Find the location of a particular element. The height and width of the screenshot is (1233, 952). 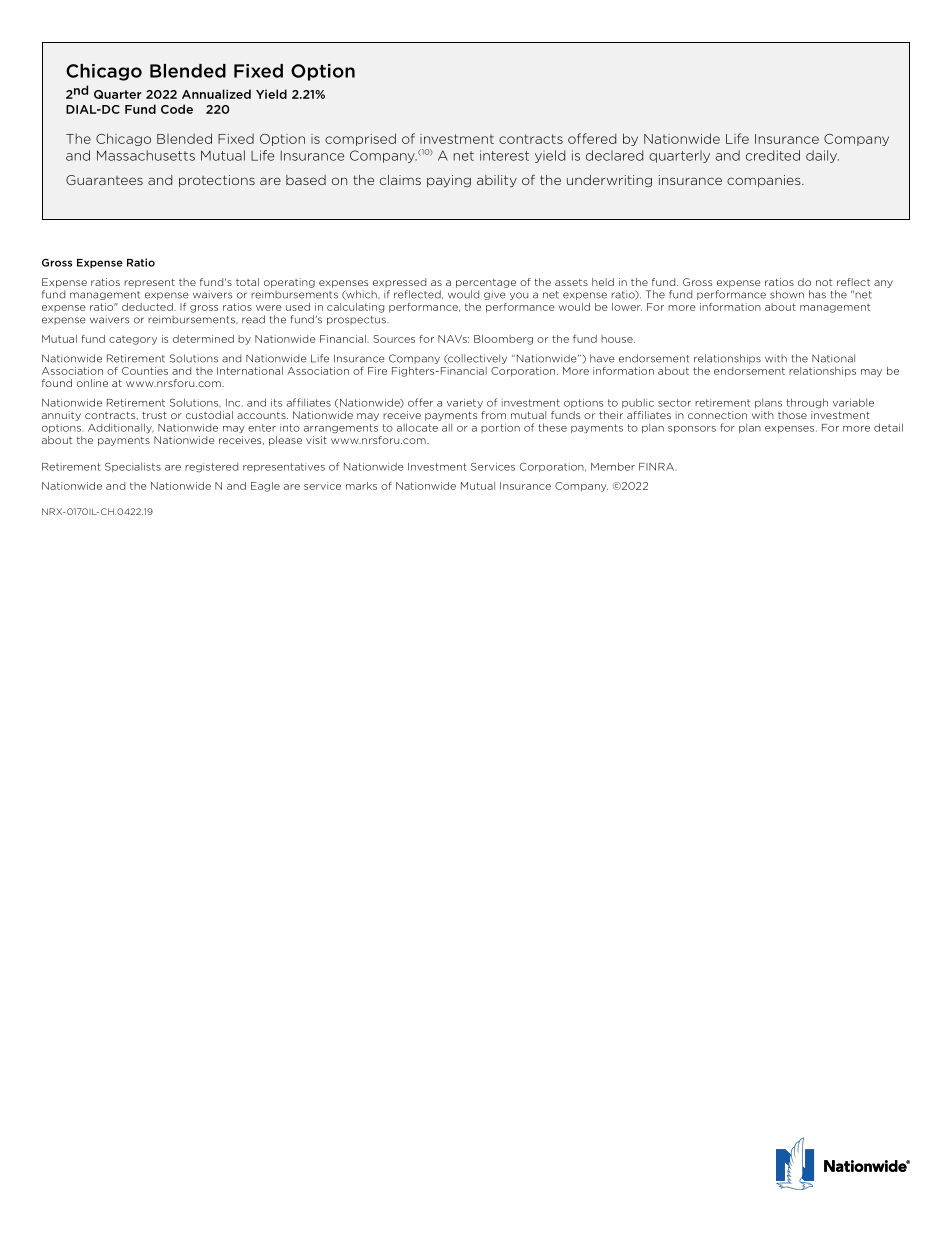

marks is located at coordinates (361, 486).
